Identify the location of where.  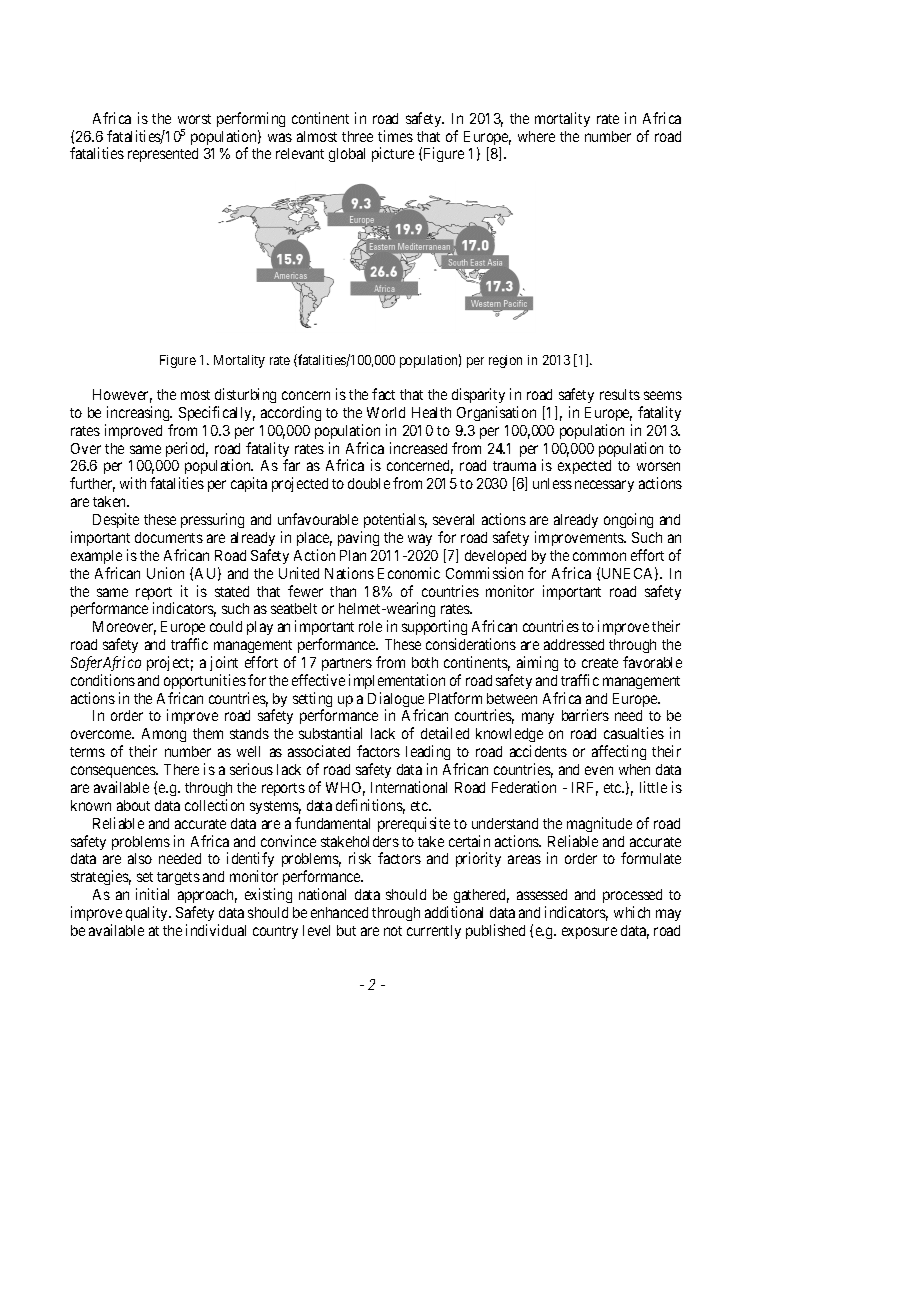
(536, 136).
